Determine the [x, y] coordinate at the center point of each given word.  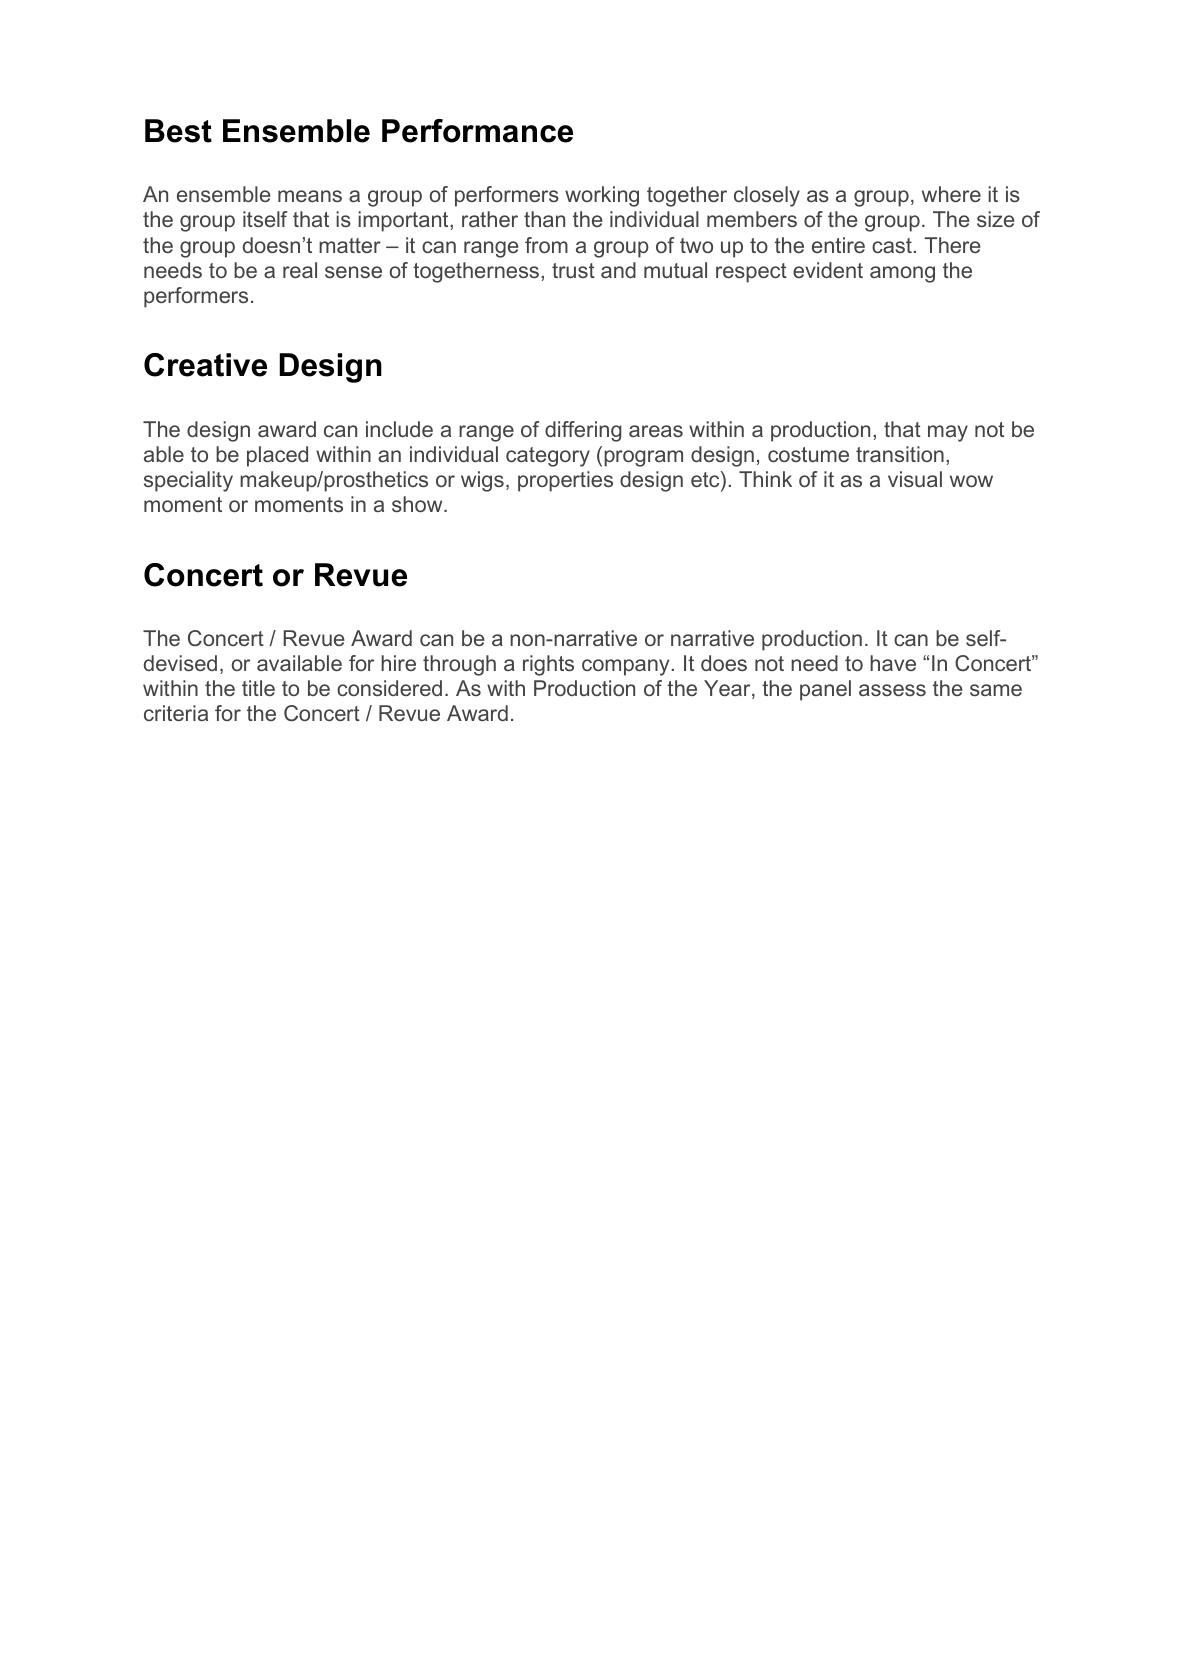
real [300, 270]
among [902, 274]
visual [915, 479]
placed [277, 456]
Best [178, 131]
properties [565, 481]
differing [583, 431]
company [625, 667]
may [948, 433]
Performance [477, 131]
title [258, 688]
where [951, 194]
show [418, 504]
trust [573, 270]
